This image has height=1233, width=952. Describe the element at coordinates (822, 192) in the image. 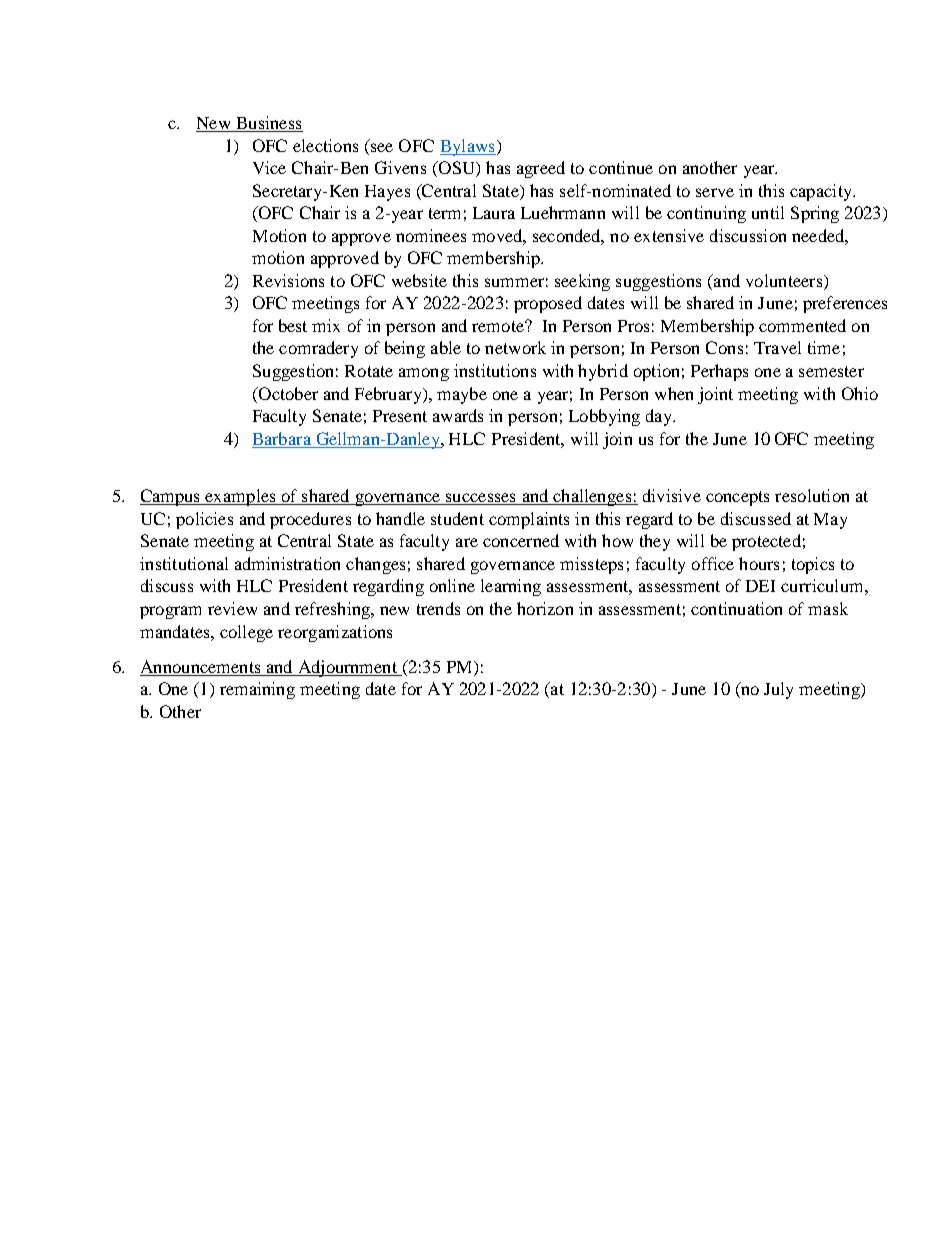

I see `capacity` at that location.
